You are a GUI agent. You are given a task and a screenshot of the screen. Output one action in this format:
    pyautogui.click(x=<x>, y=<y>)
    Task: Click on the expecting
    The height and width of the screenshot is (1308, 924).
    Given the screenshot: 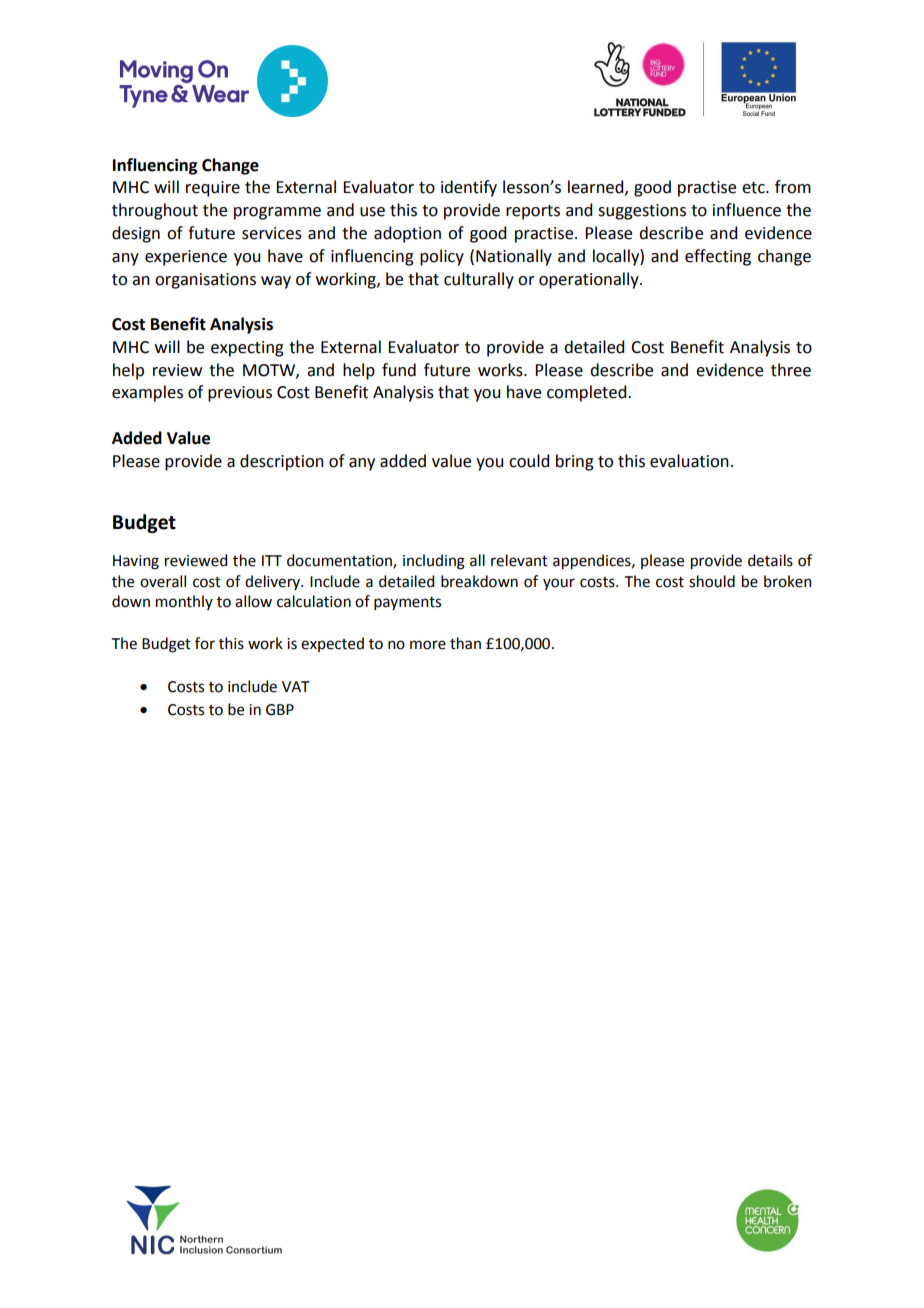 What is the action you would take?
    pyautogui.click(x=247, y=349)
